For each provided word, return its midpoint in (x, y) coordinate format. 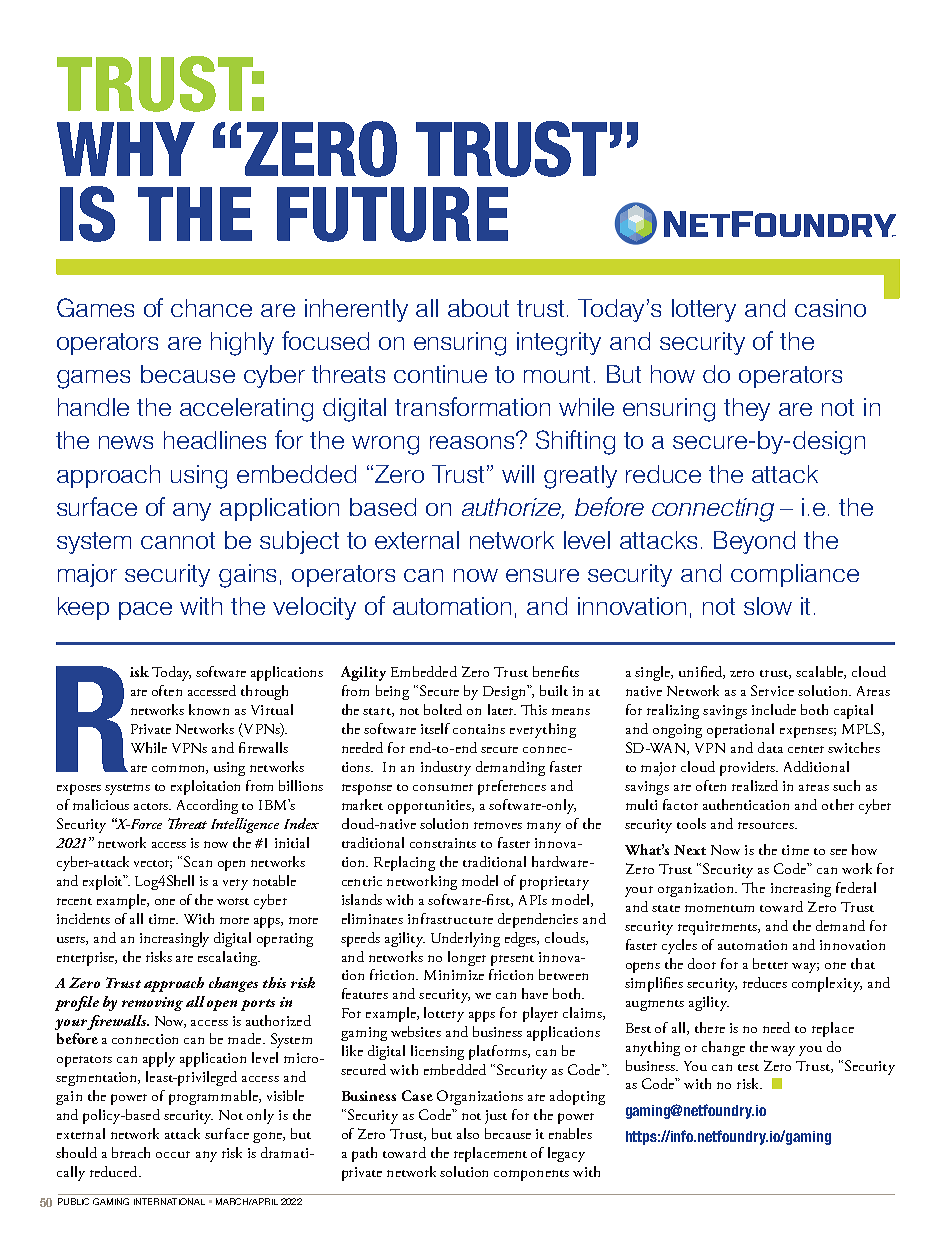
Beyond (754, 542)
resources (767, 825)
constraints (443, 843)
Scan (198, 861)
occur (173, 1154)
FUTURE (392, 214)
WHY (126, 149)
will (518, 474)
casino (830, 308)
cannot (178, 540)
